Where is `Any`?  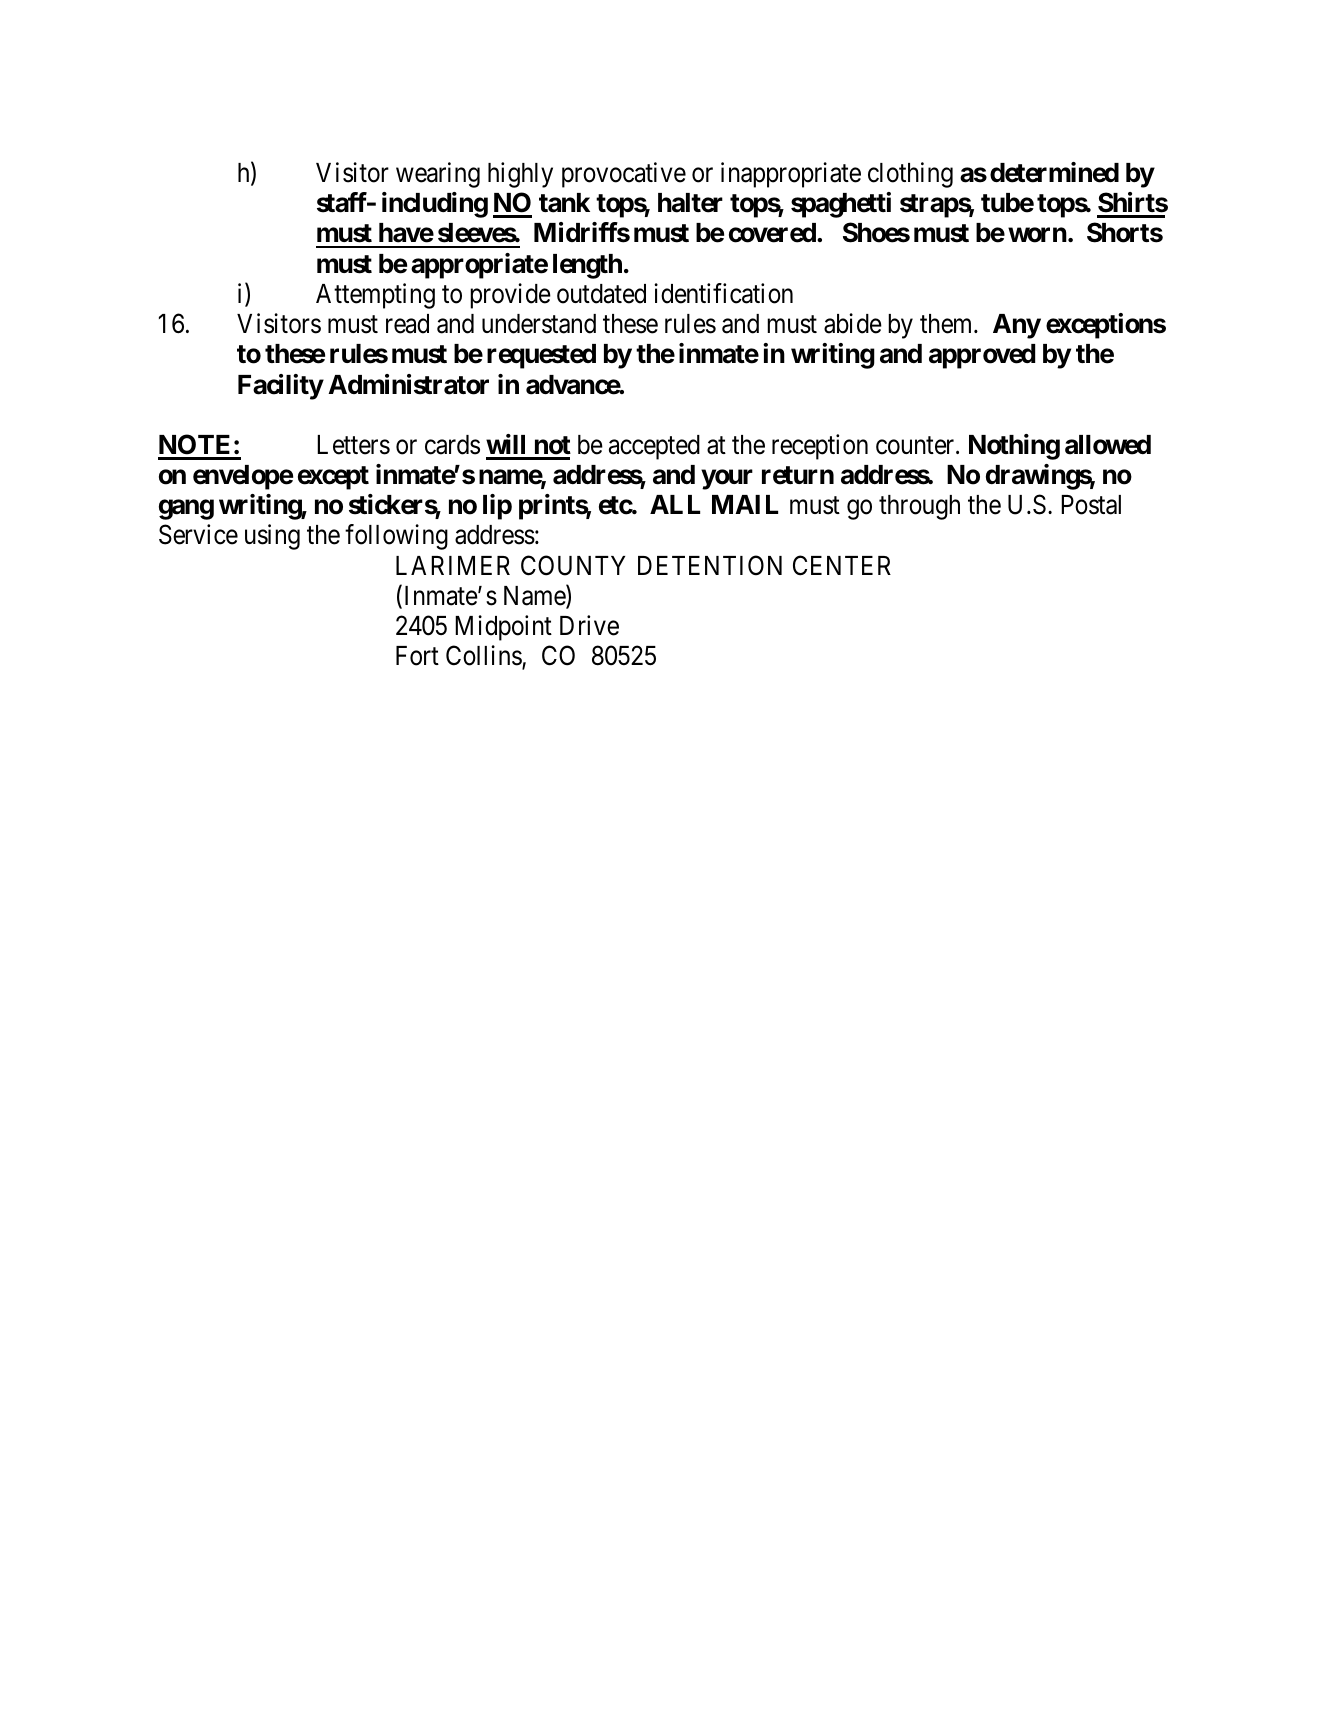 Any is located at coordinates (1017, 326).
